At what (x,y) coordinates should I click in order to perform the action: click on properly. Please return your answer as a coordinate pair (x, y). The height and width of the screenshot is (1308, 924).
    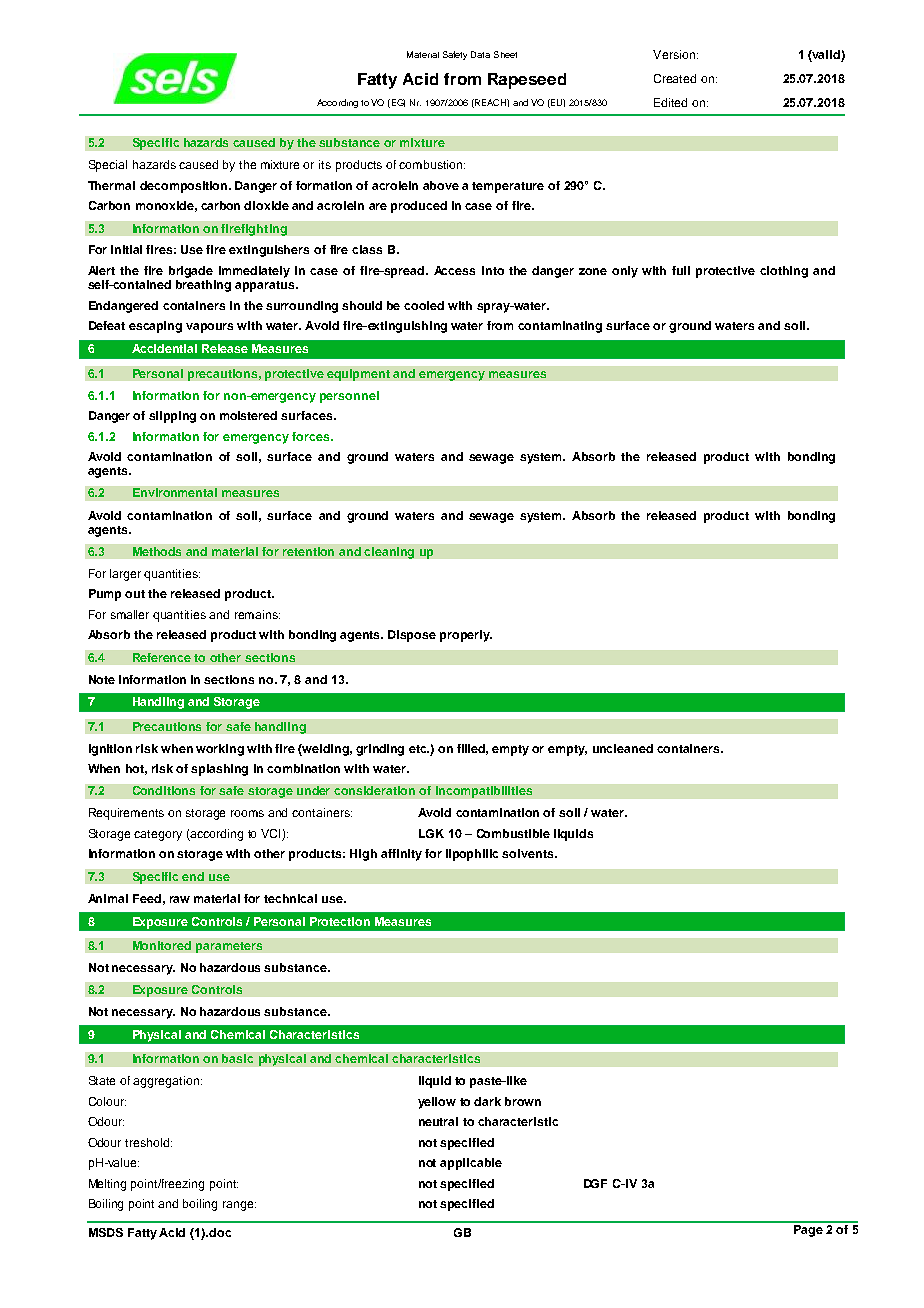
    Looking at the image, I should click on (466, 636).
